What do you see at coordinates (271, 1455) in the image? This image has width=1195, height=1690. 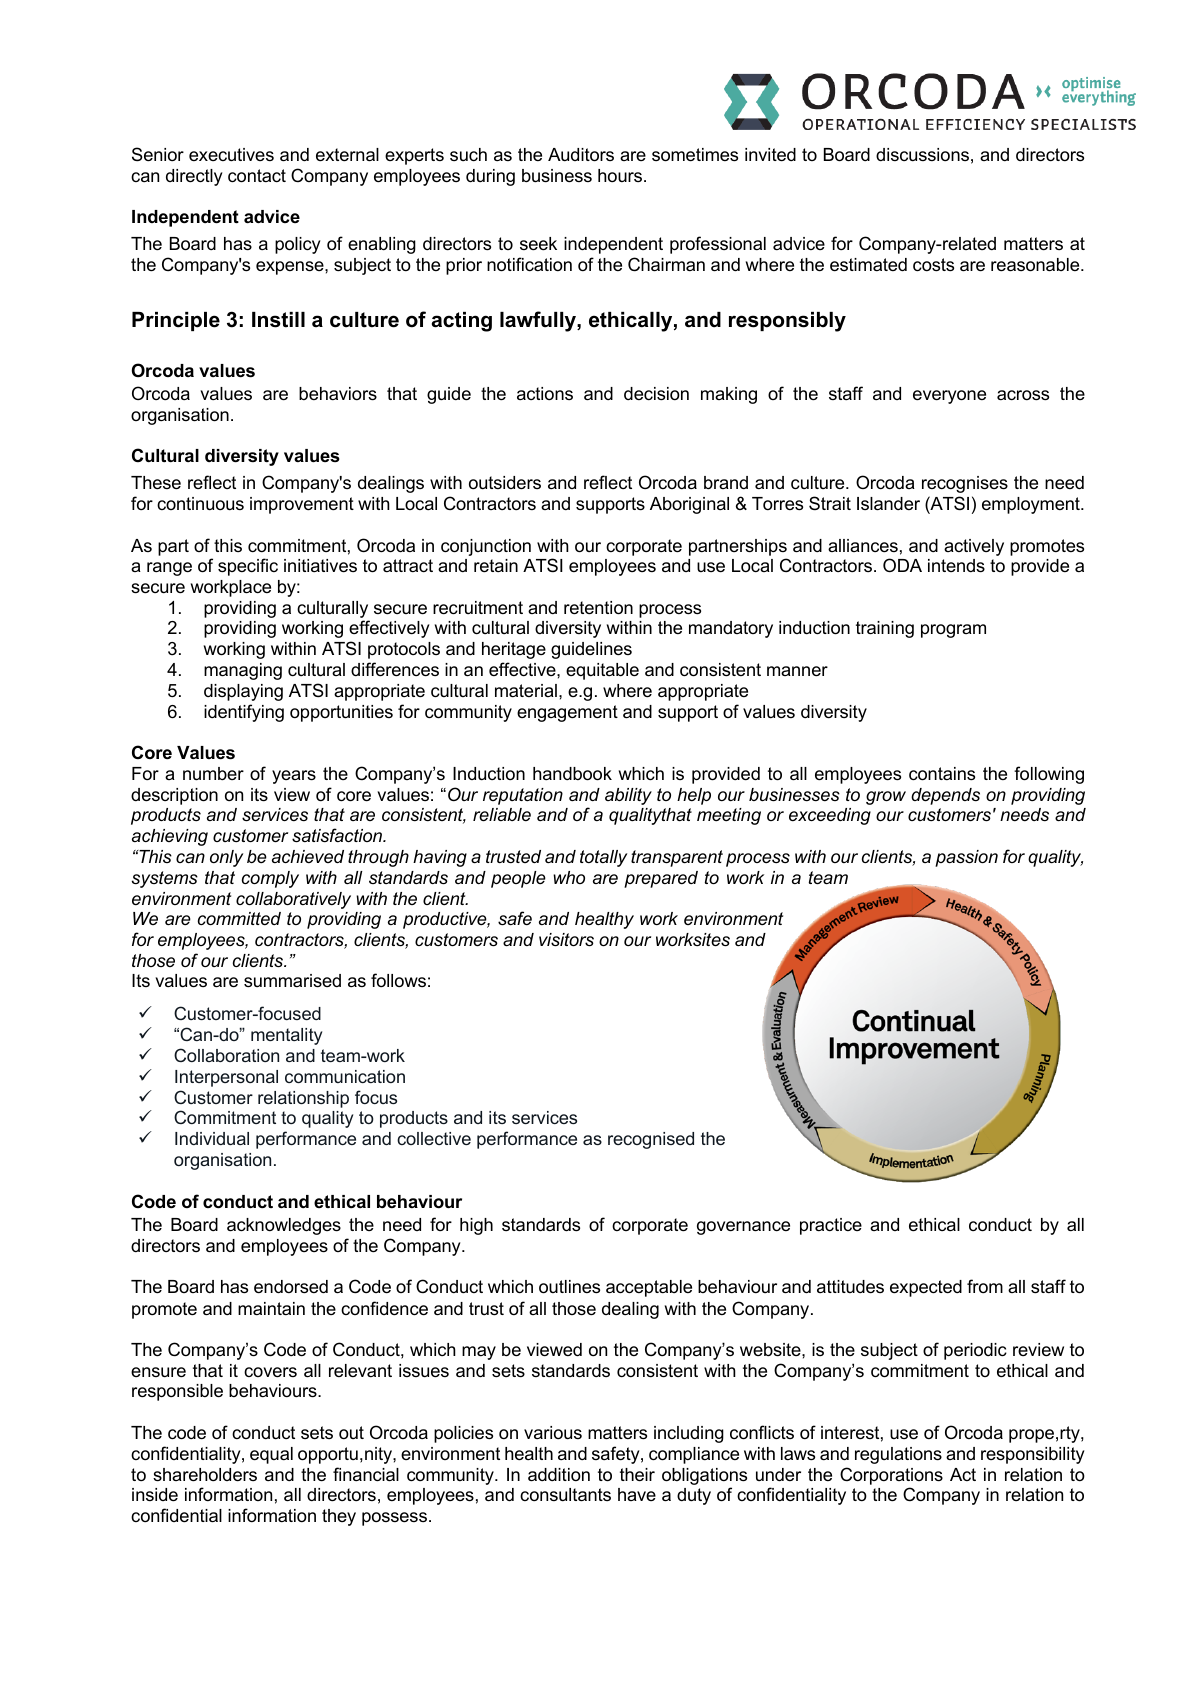 I see `equal` at bounding box center [271, 1455].
